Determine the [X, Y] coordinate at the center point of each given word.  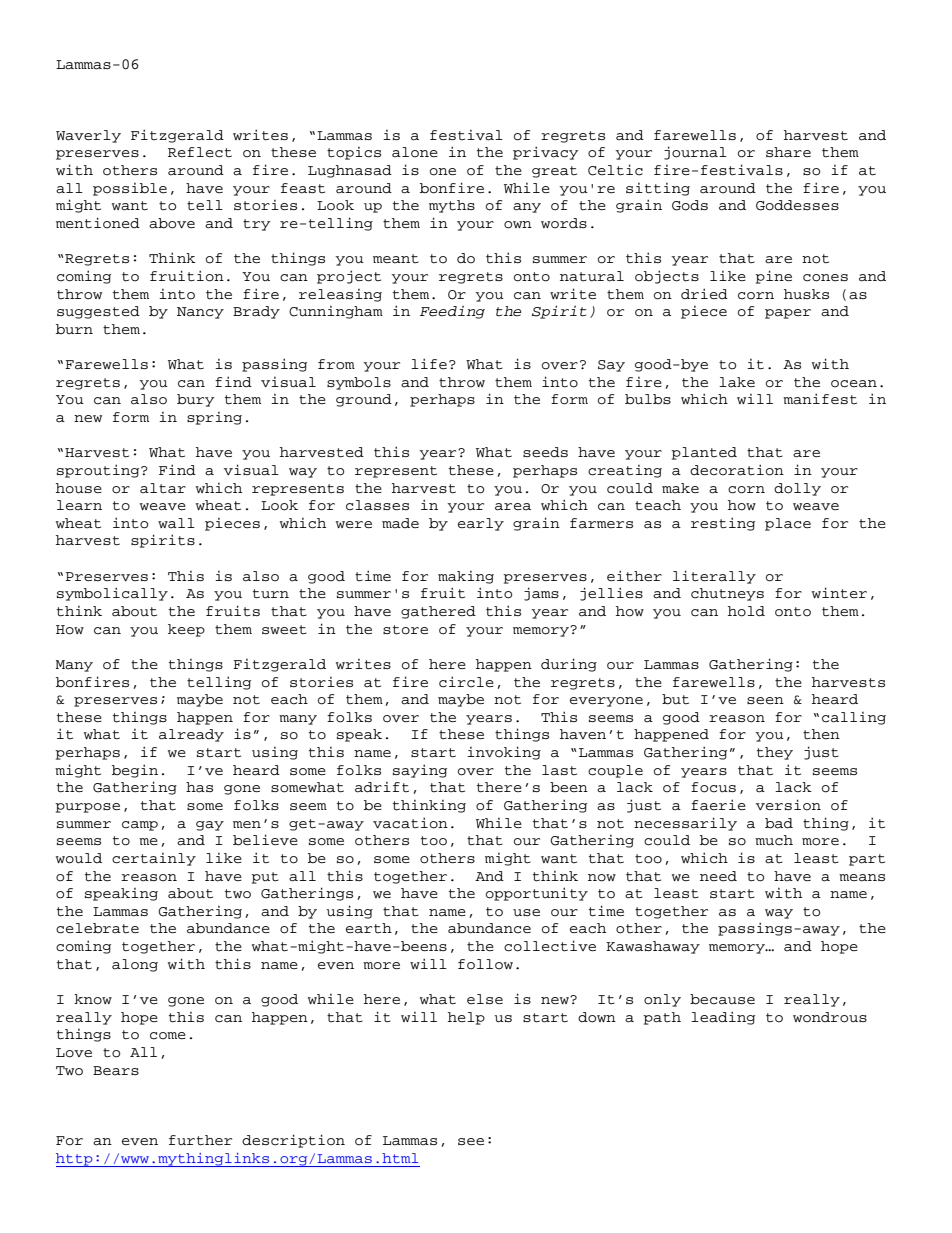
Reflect [200, 152]
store [405, 630]
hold [746, 611]
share [788, 152]
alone [415, 152]
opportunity [537, 894]
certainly [154, 859]
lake [737, 382]
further [200, 1140]
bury [196, 400]
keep [186, 630]
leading [723, 1018]
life [429, 363]
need [718, 876]
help [466, 1018]
